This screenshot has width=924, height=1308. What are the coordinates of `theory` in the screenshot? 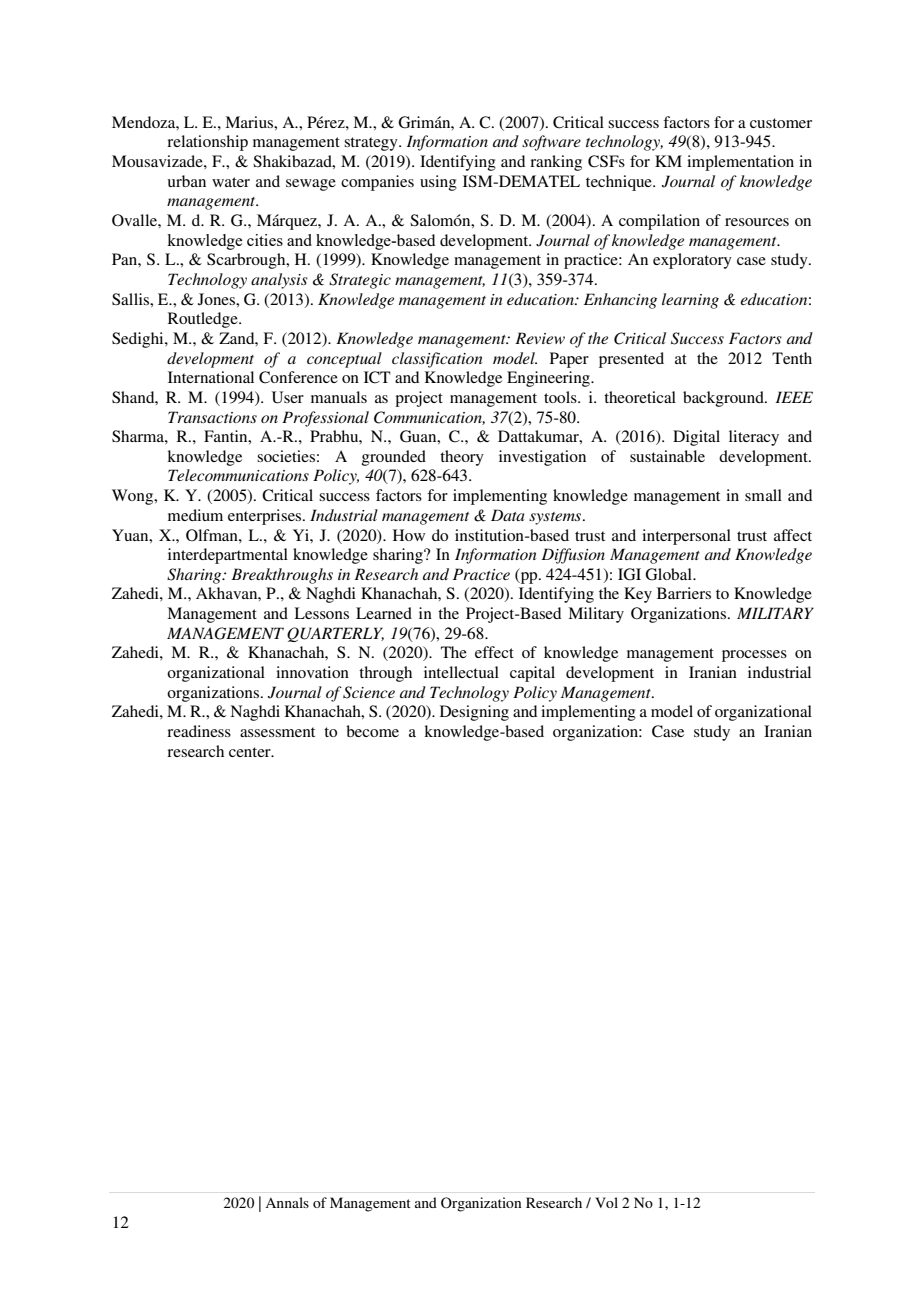 It's located at (462, 458).
